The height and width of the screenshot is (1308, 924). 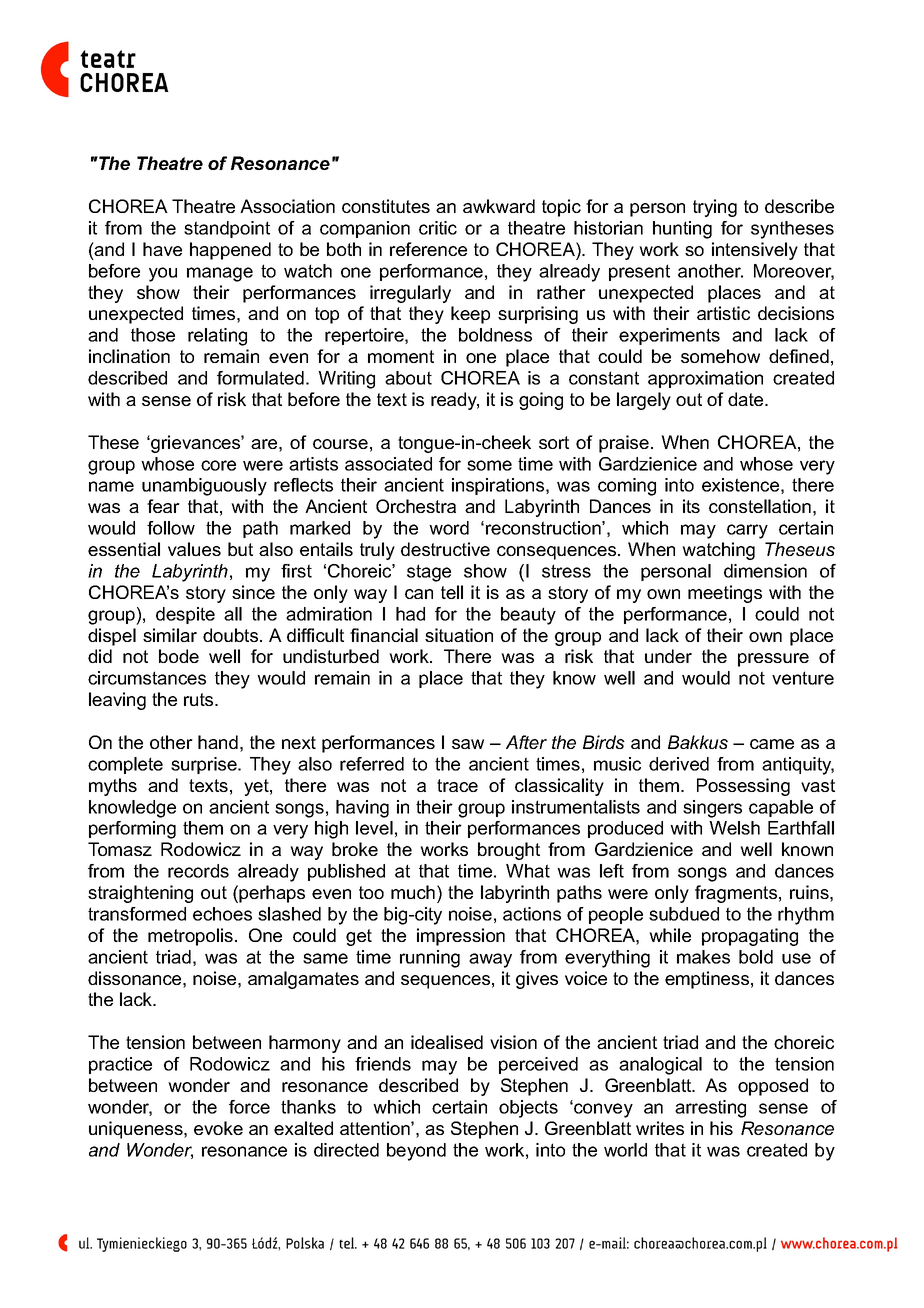 What do you see at coordinates (200, 699) in the screenshot?
I see `ruts` at bounding box center [200, 699].
